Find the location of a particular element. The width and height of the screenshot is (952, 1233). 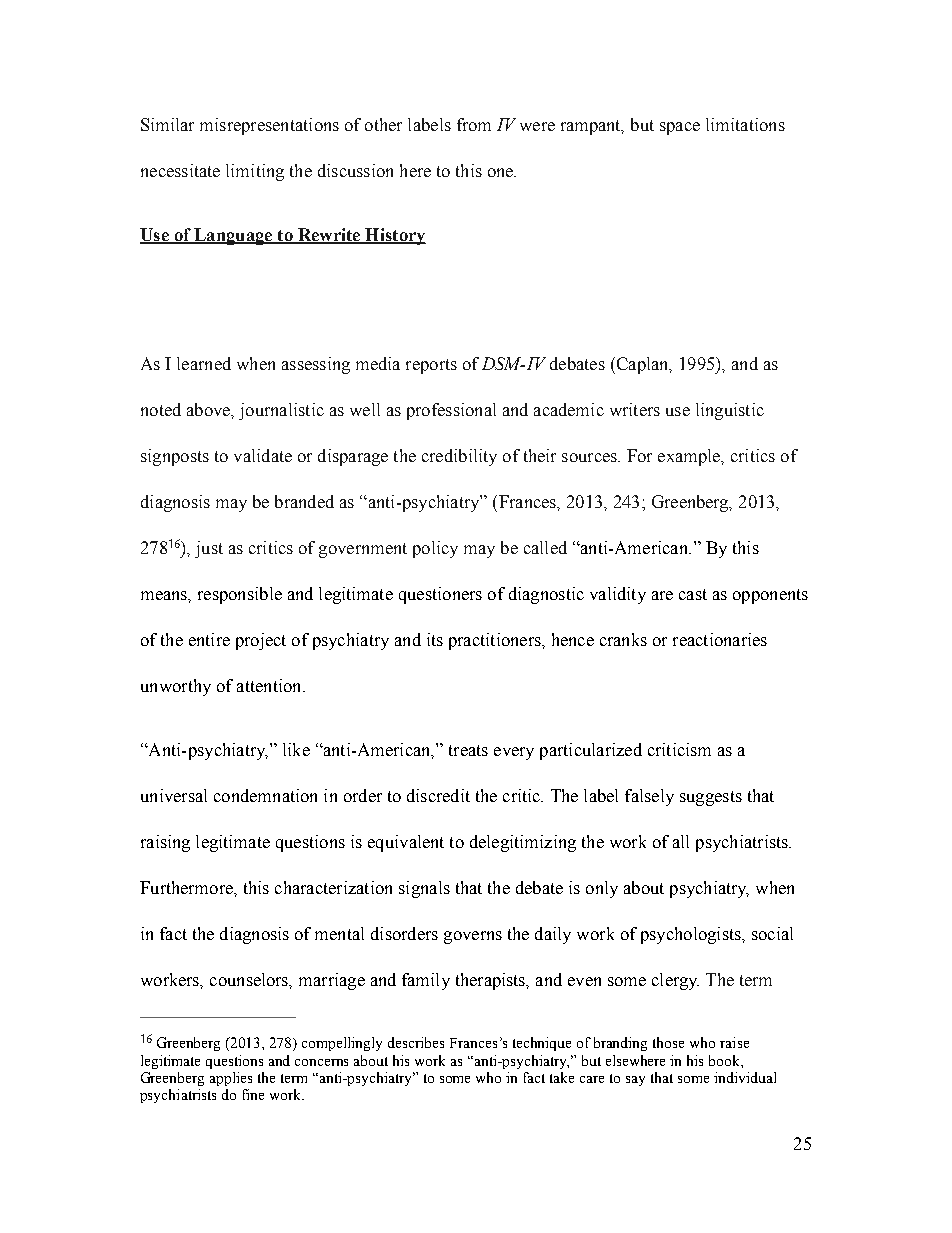

limiting is located at coordinates (255, 172).
